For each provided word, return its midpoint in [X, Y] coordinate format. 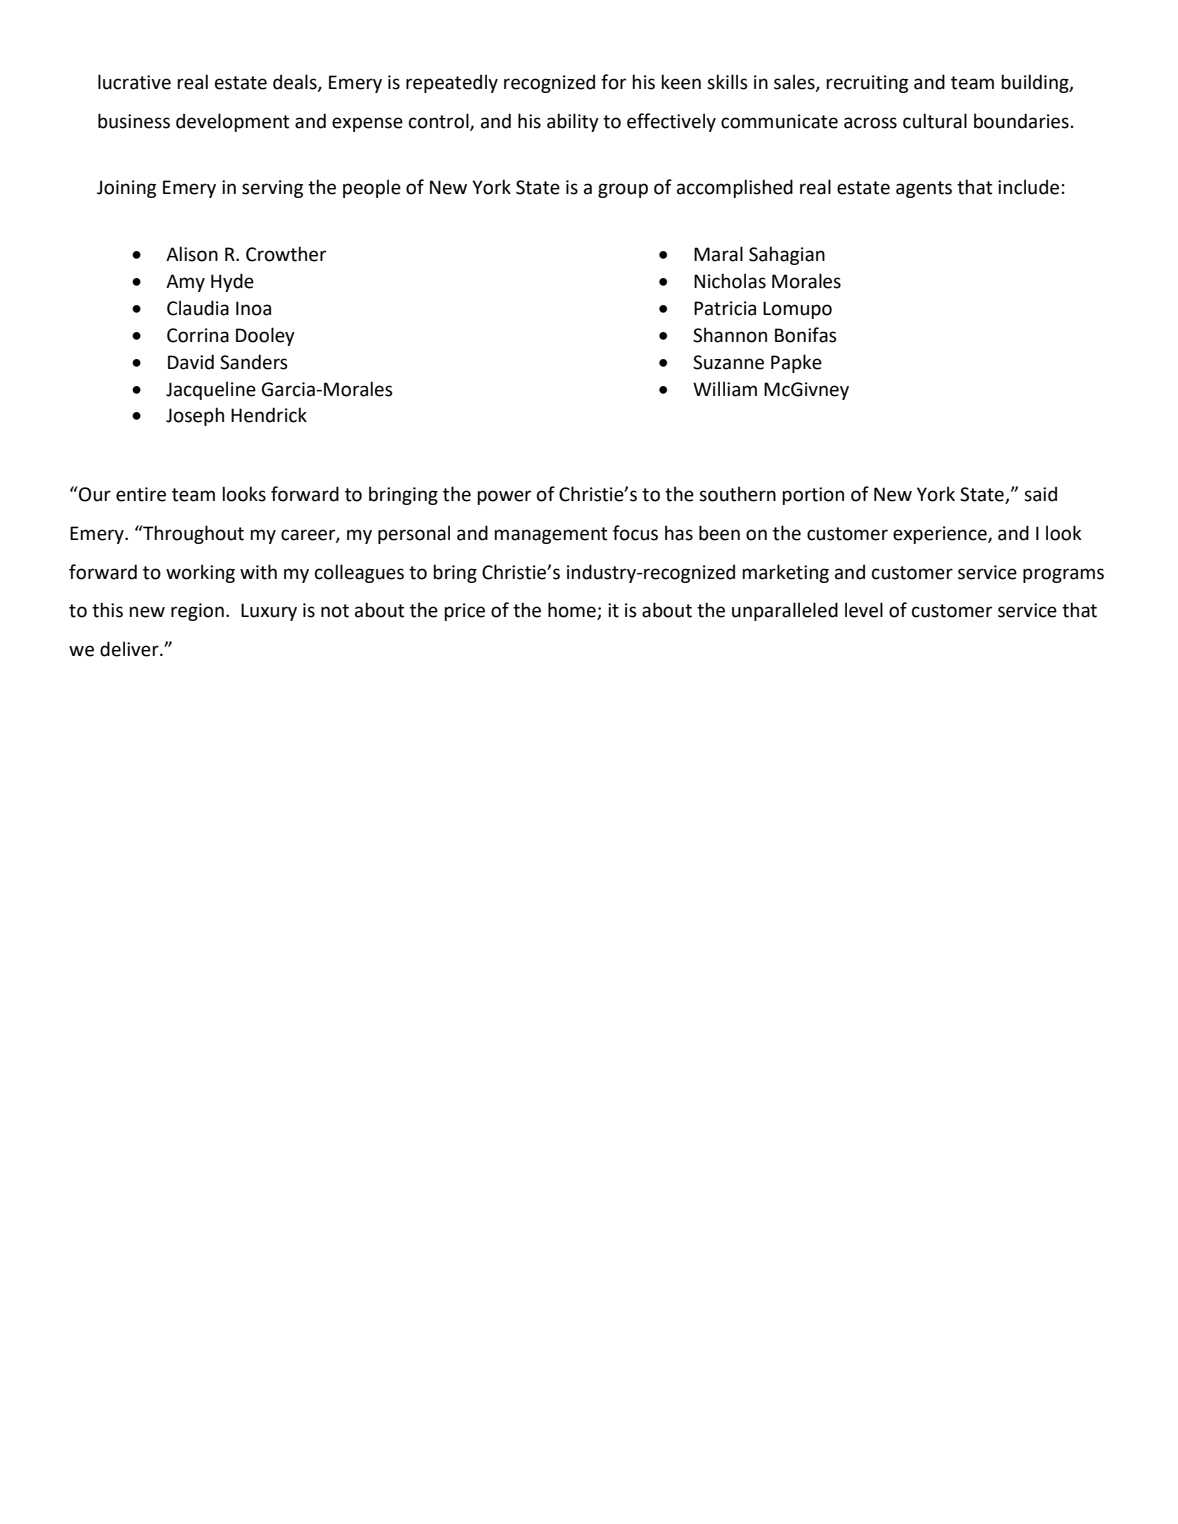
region [197, 612]
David [191, 362]
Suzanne [728, 362]
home [573, 611]
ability [573, 122]
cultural [935, 121]
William [725, 389]
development [232, 122]
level [864, 610]
